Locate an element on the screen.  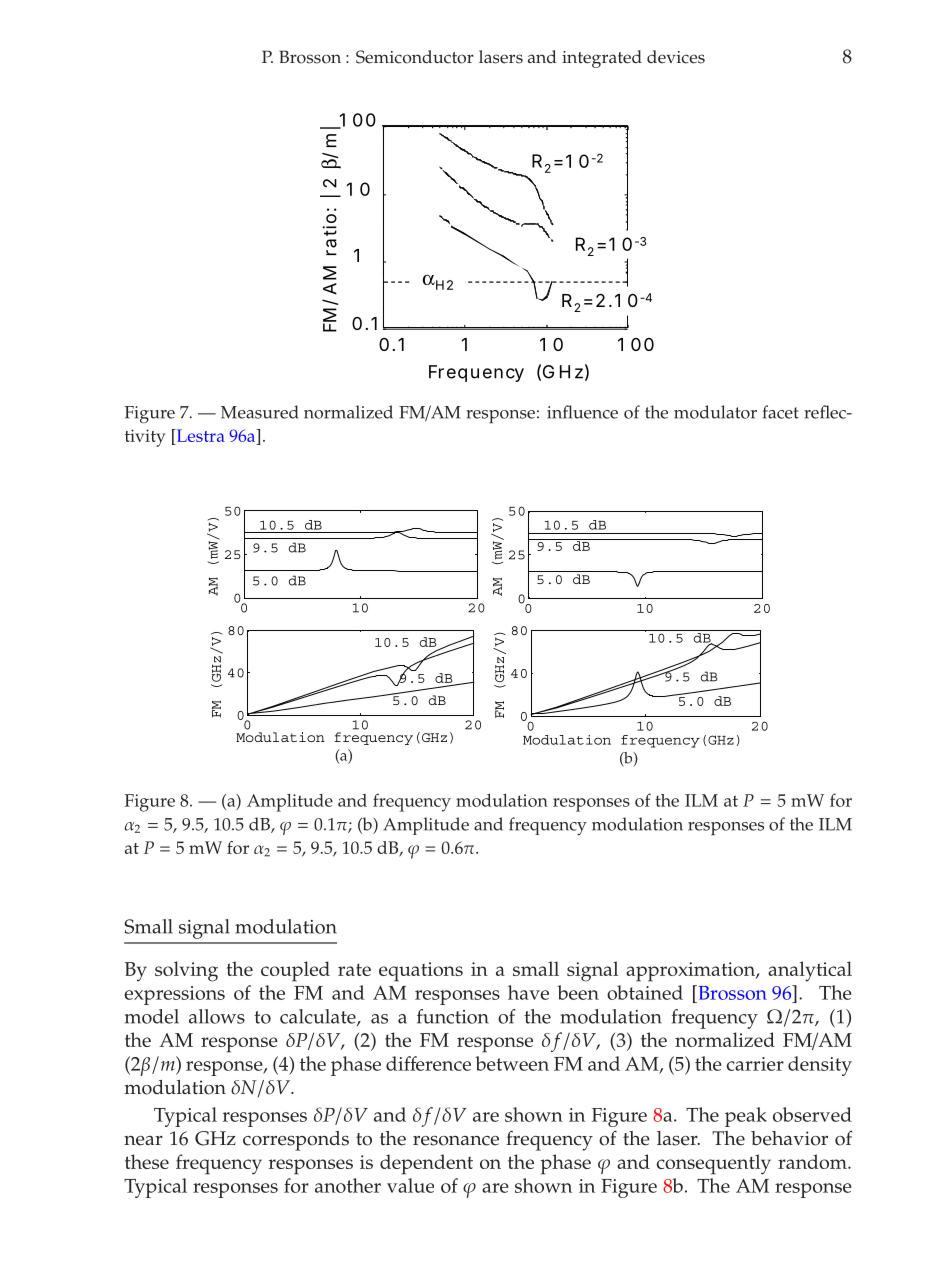
facet is located at coordinates (781, 412).
